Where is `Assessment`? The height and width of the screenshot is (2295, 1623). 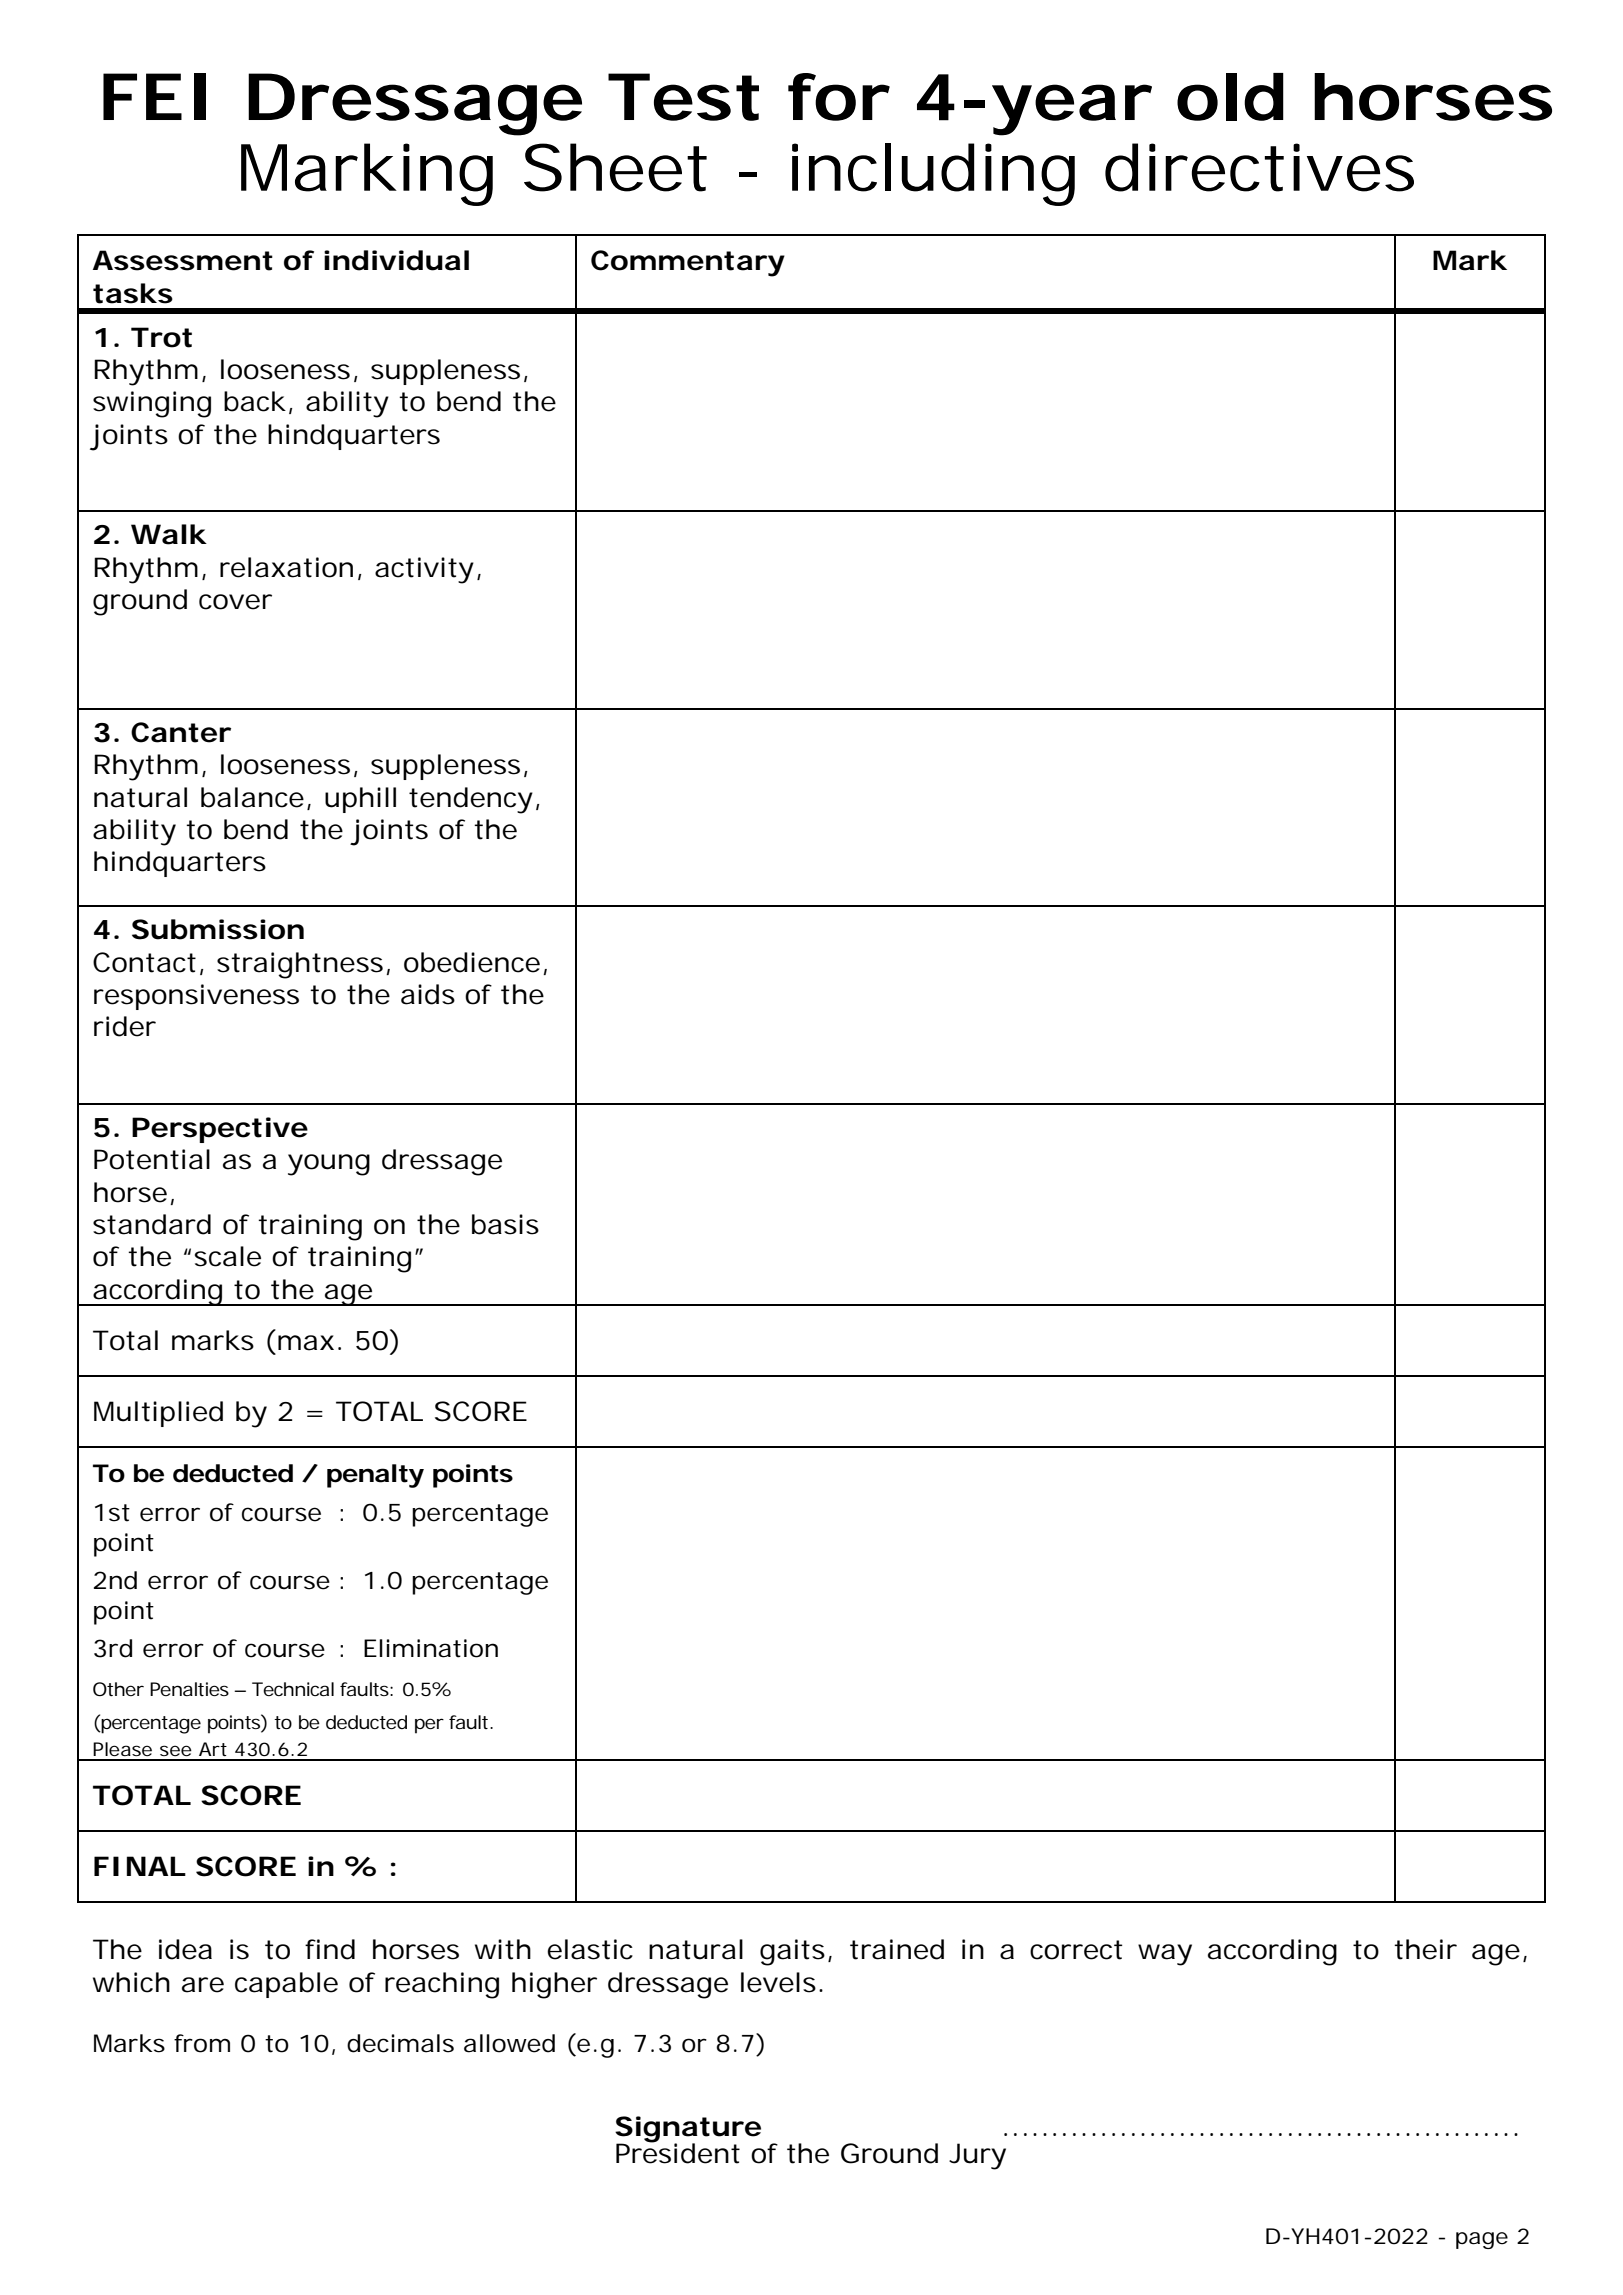
Assessment is located at coordinates (183, 260).
